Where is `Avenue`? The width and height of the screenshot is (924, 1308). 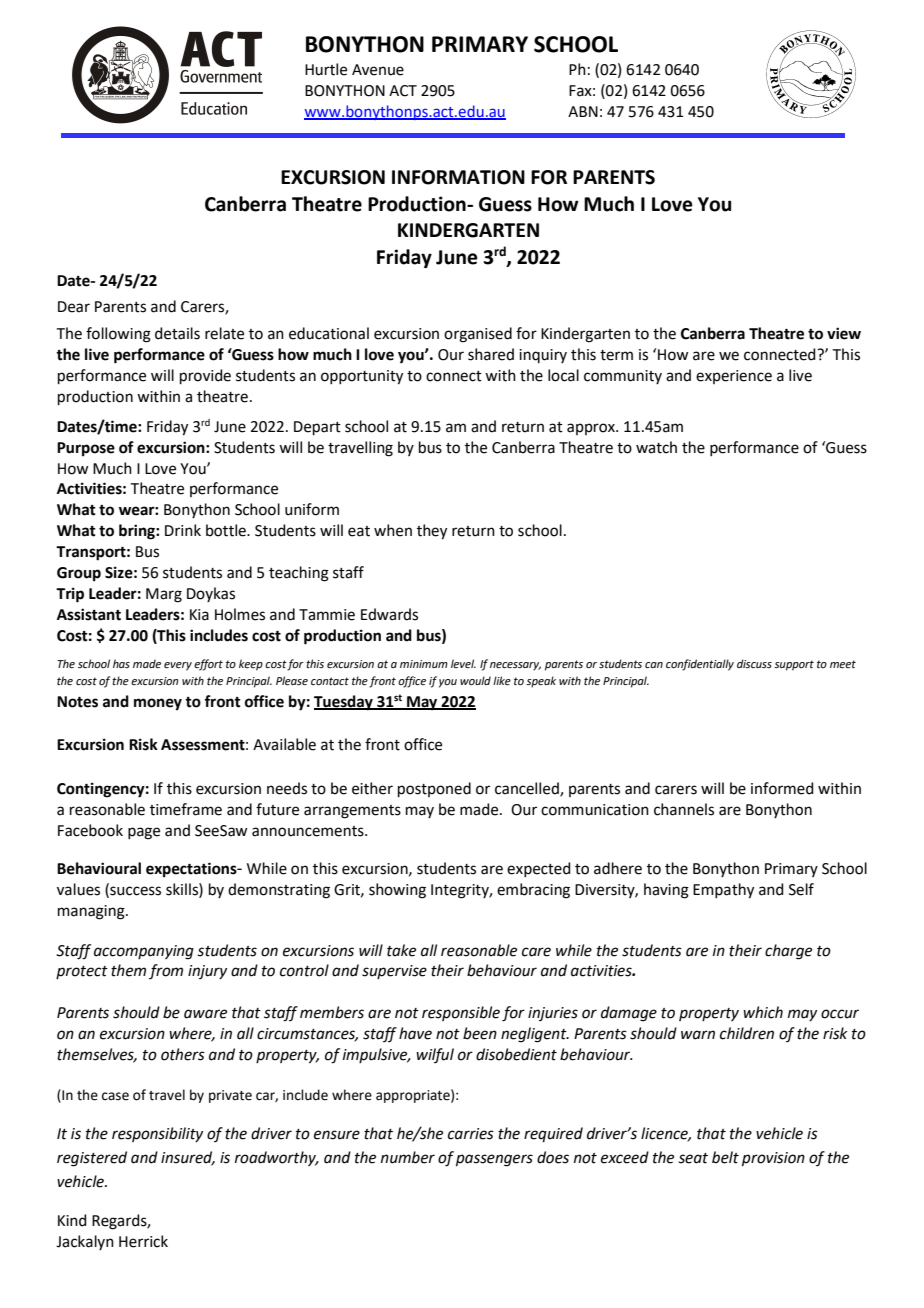
Avenue is located at coordinates (378, 70).
